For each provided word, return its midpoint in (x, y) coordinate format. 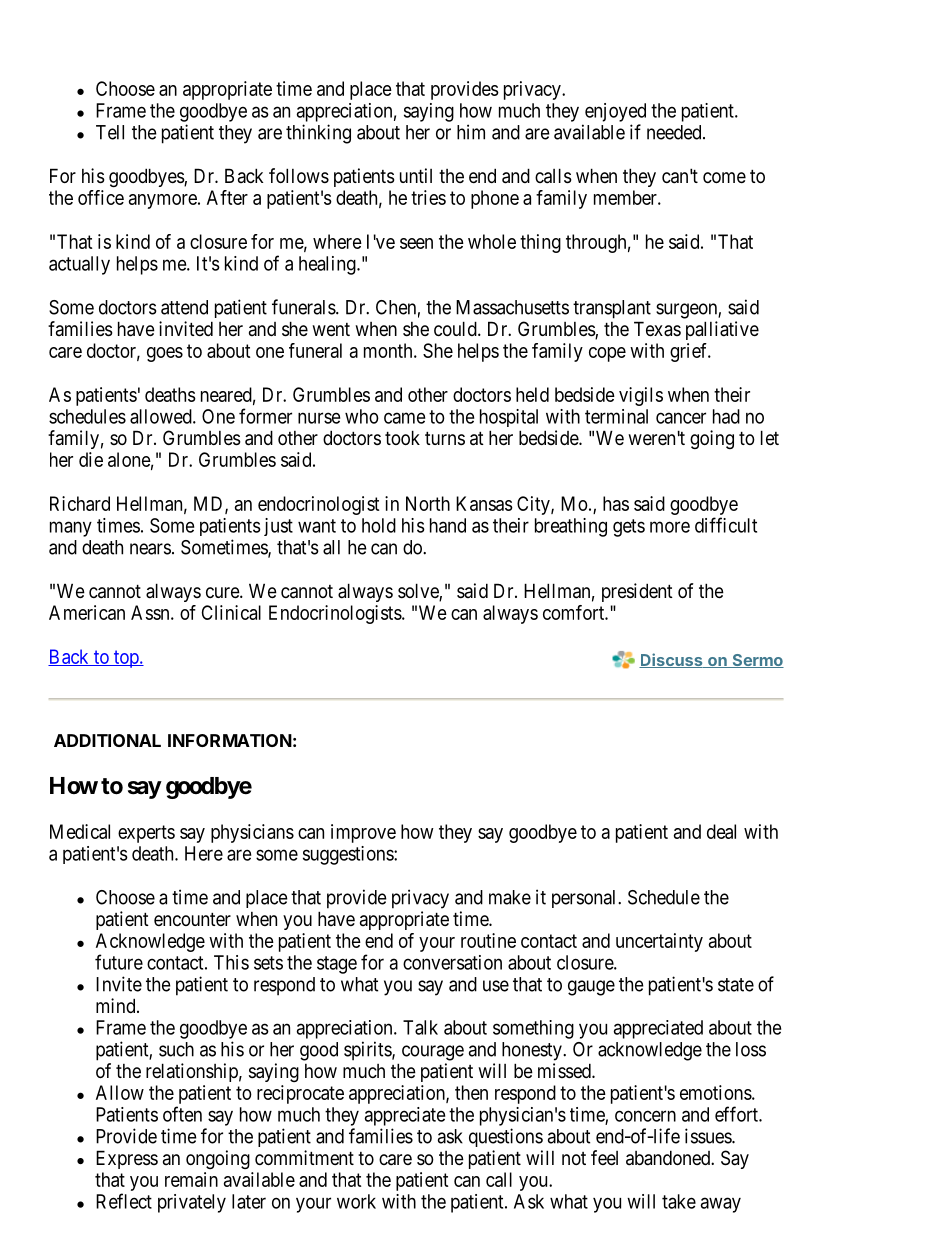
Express (127, 1159)
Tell (110, 132)
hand (448, 525)
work (356, 1201)
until (416, 175)
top (126, 659)
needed (675, 132)
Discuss (672, 660)
